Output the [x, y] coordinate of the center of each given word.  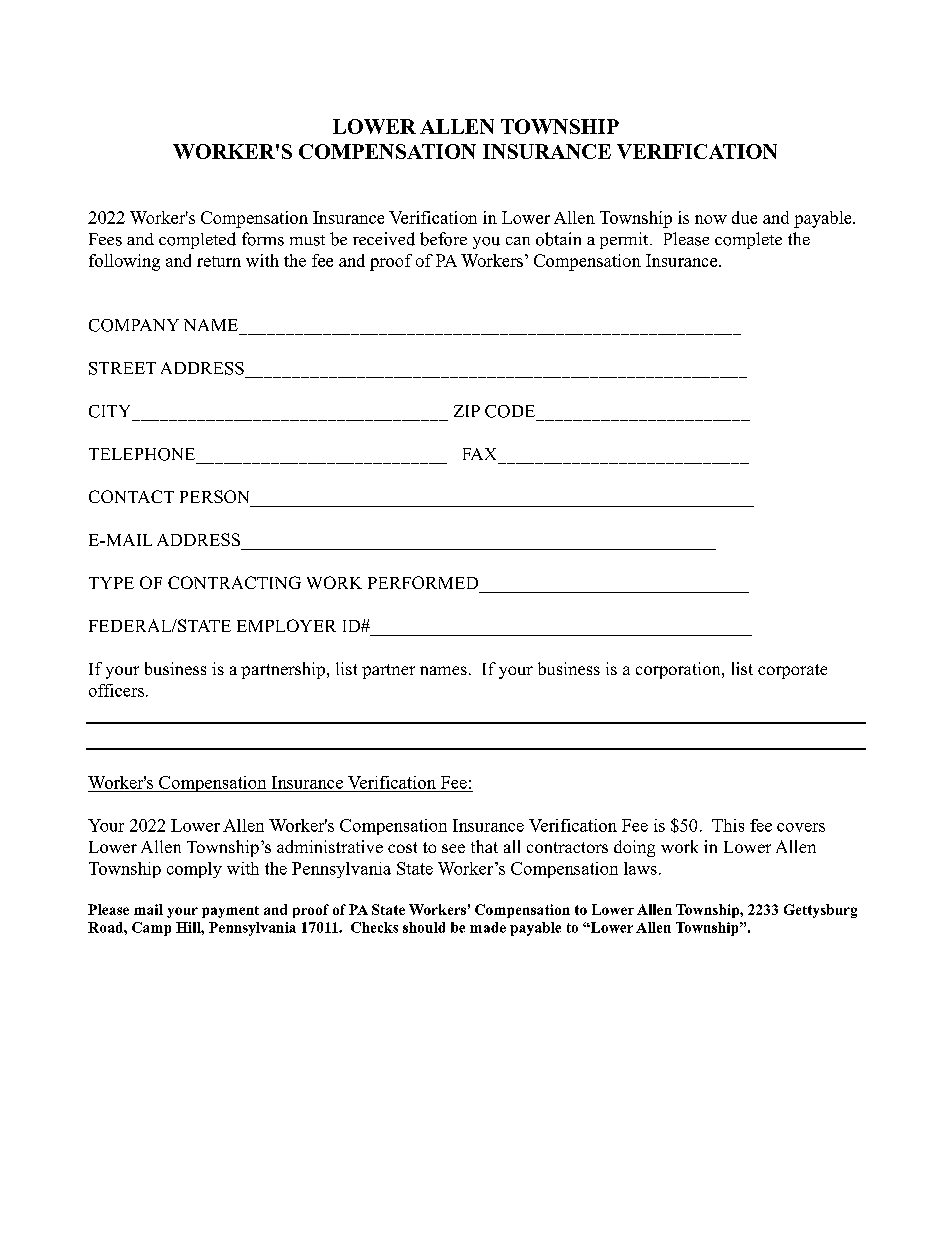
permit [625, 240]
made [488, 927]
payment [230, 912]
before [443, 239]
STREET [122, 368]
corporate [792, 671]
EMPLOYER [286, 625]
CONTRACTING [234, 582]
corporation [679, 670]
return [219, 261]
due [744, 217]
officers [118, 690]
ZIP [467, 411]
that [484, 846]
